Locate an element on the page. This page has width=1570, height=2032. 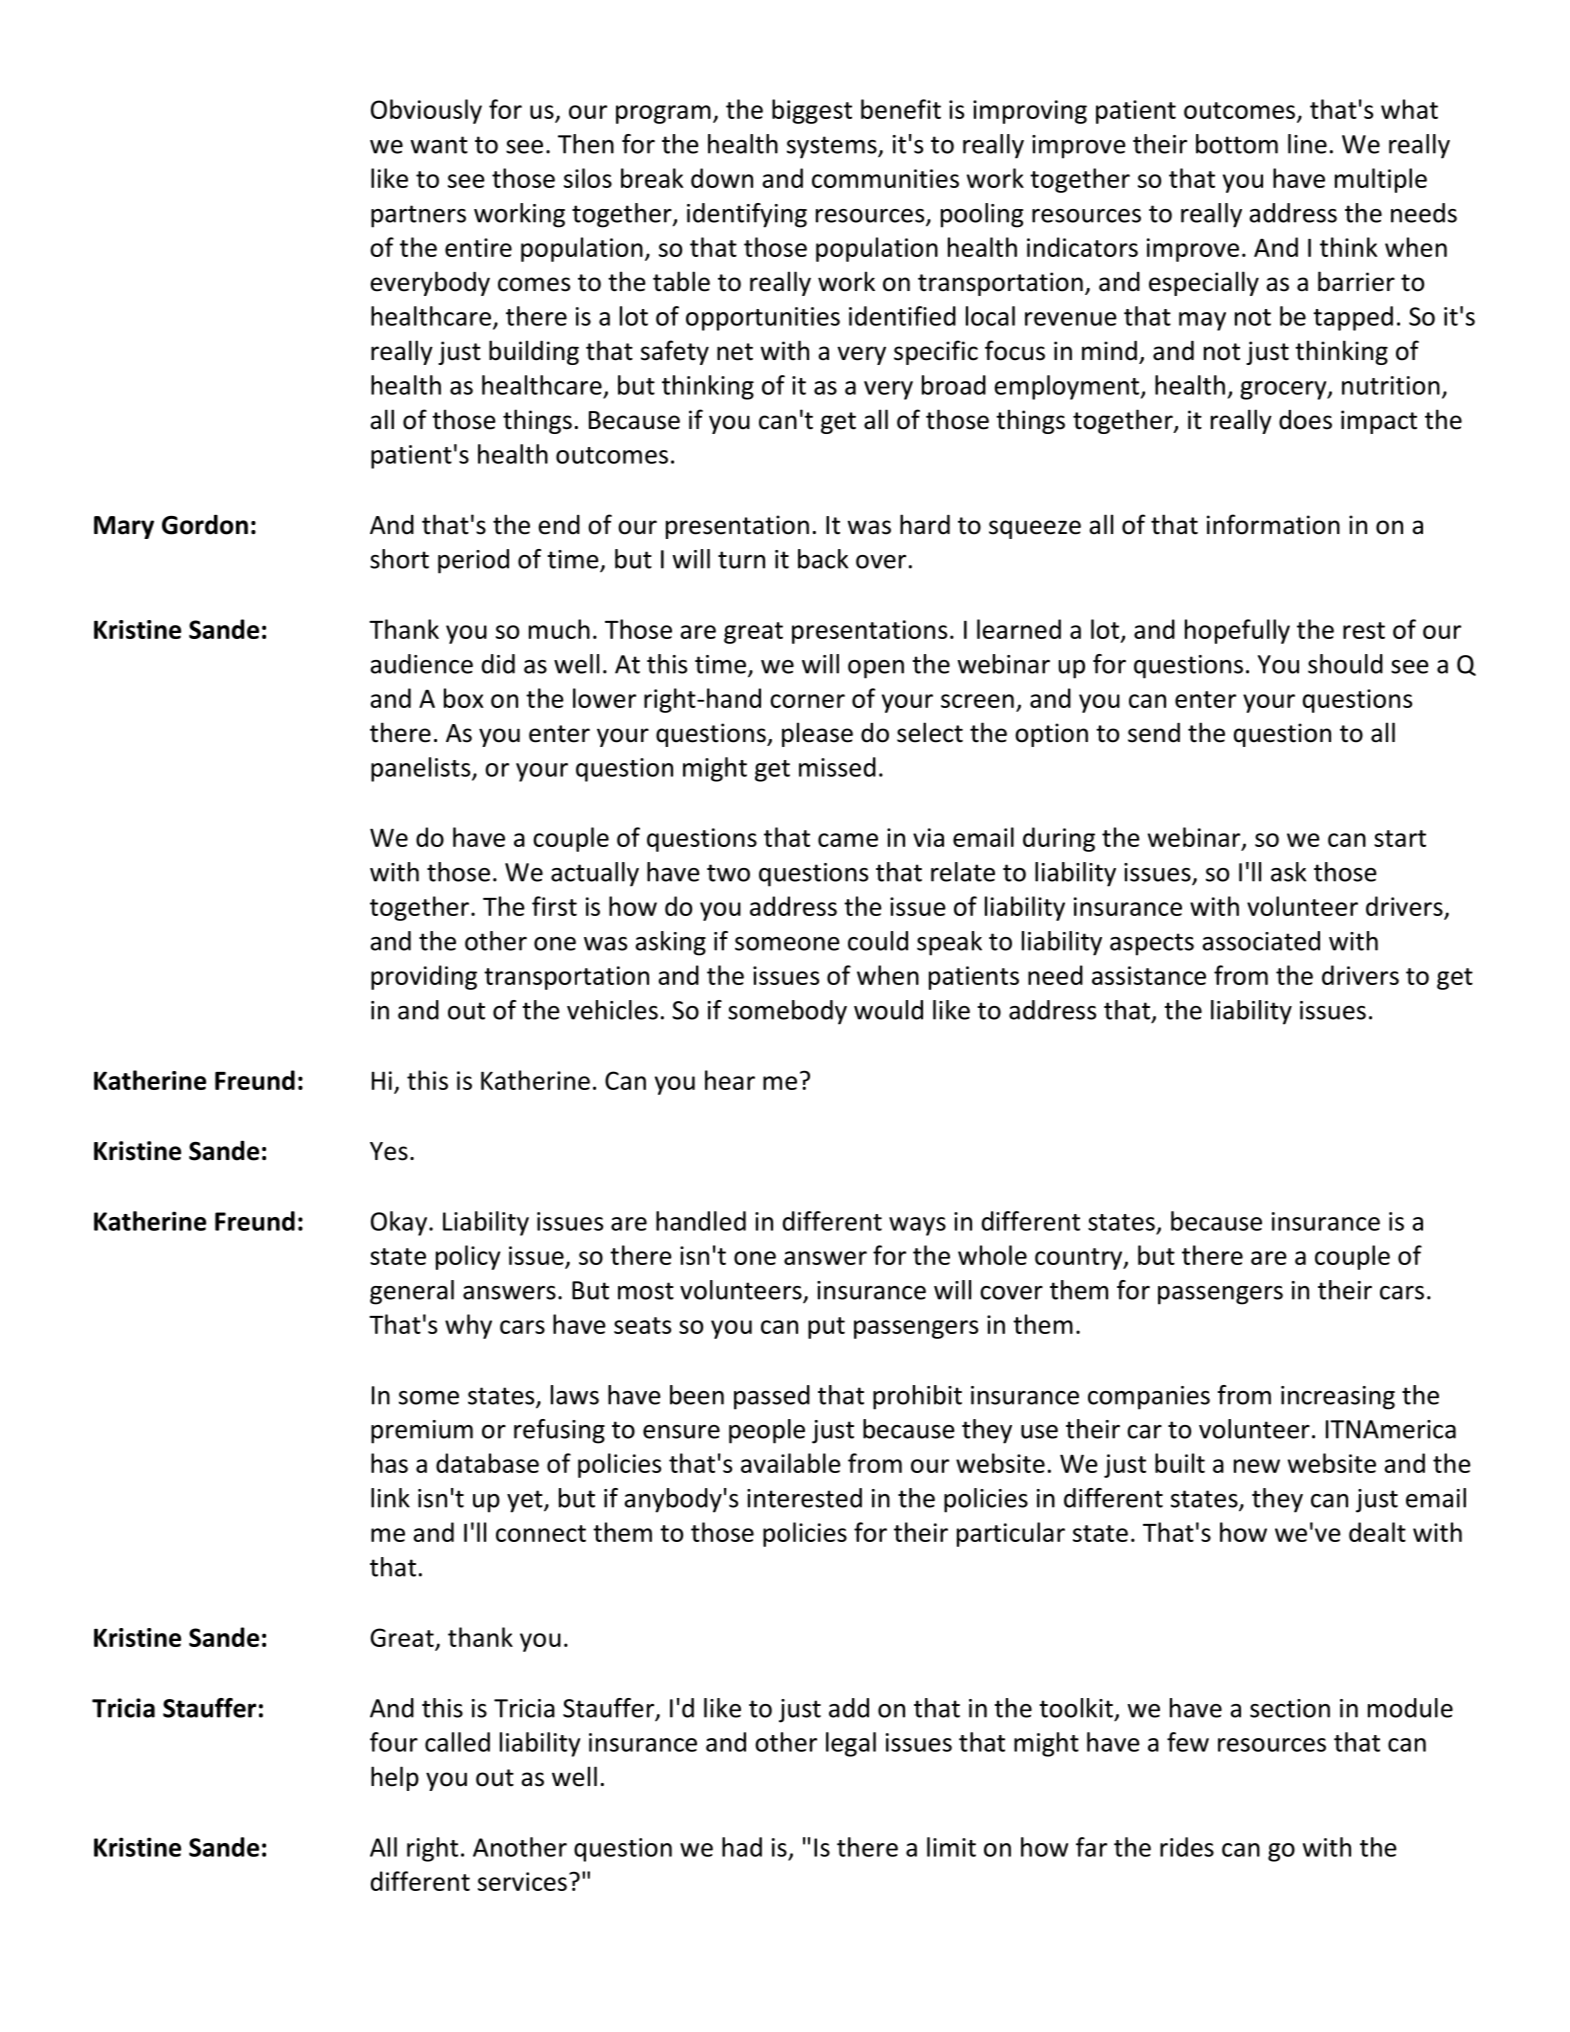
providing is located at coordinates (424, 977).
